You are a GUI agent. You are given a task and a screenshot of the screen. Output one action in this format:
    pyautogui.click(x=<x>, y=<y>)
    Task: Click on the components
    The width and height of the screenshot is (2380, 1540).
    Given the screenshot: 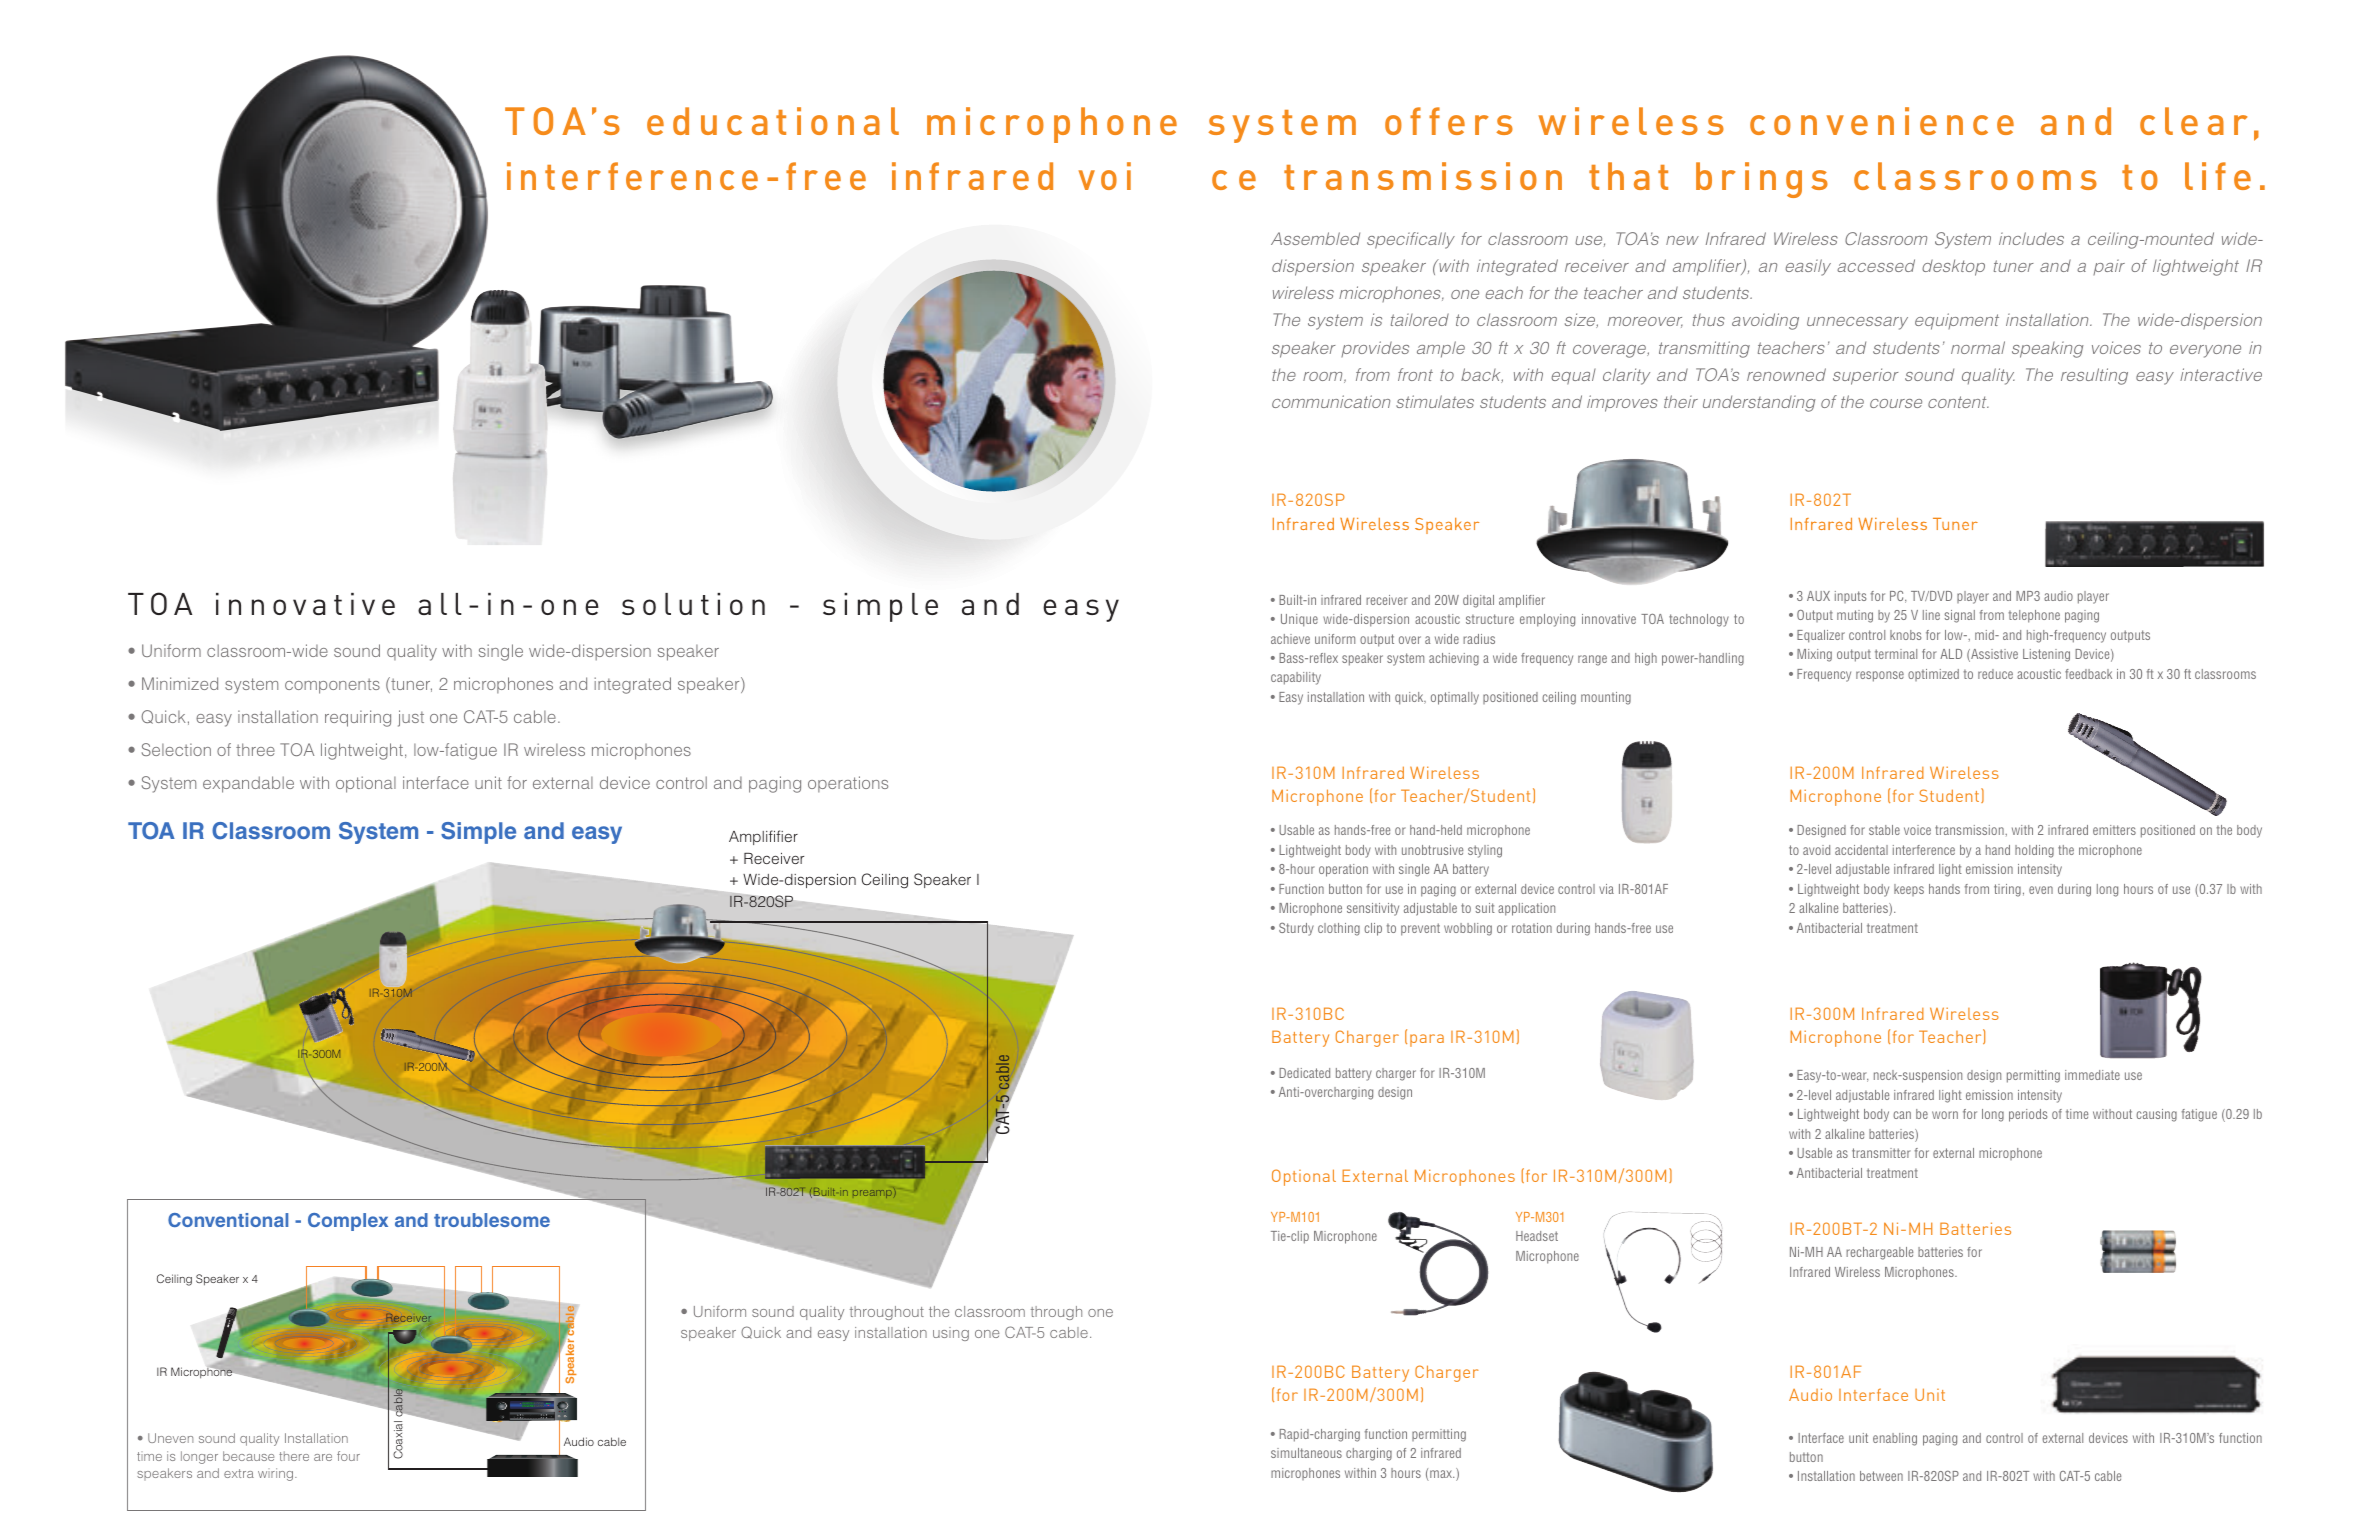 What is the action you would take?
    pyautogui.click(x=332, y=686)
